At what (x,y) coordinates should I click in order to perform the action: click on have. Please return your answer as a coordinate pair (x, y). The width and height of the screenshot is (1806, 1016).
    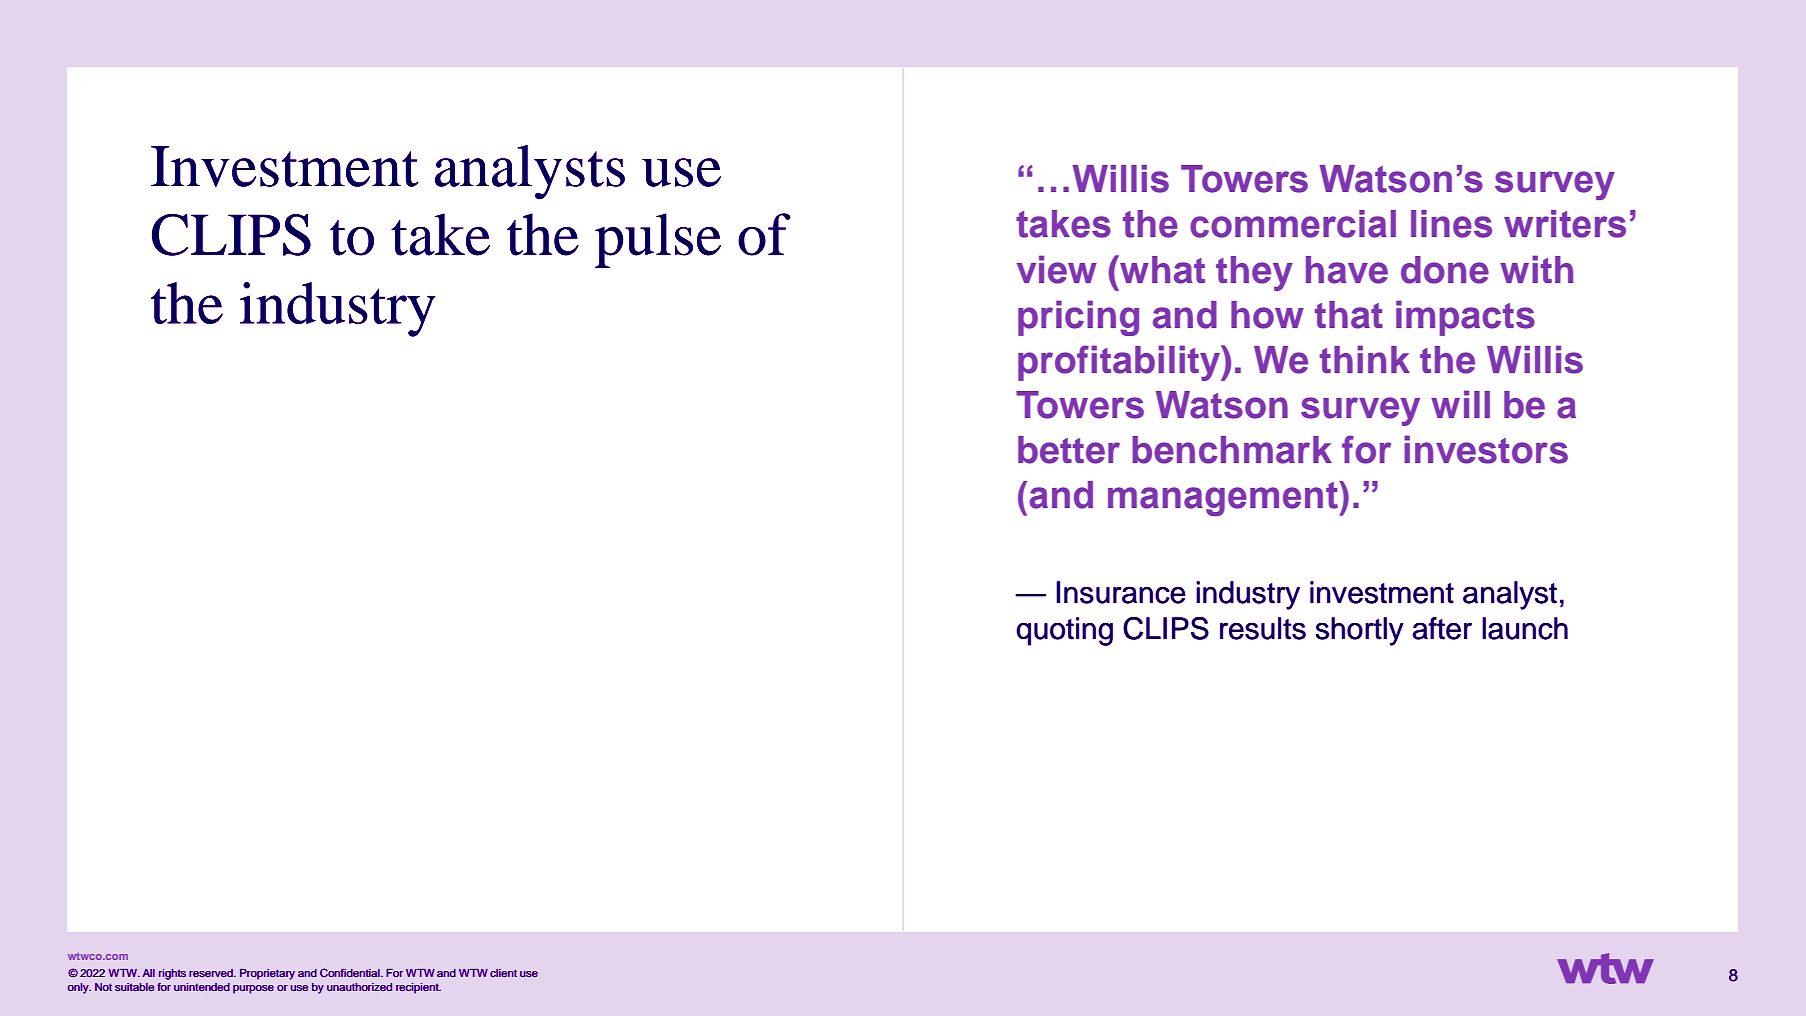
    Looking at the image, I should click on (1347, 270).
